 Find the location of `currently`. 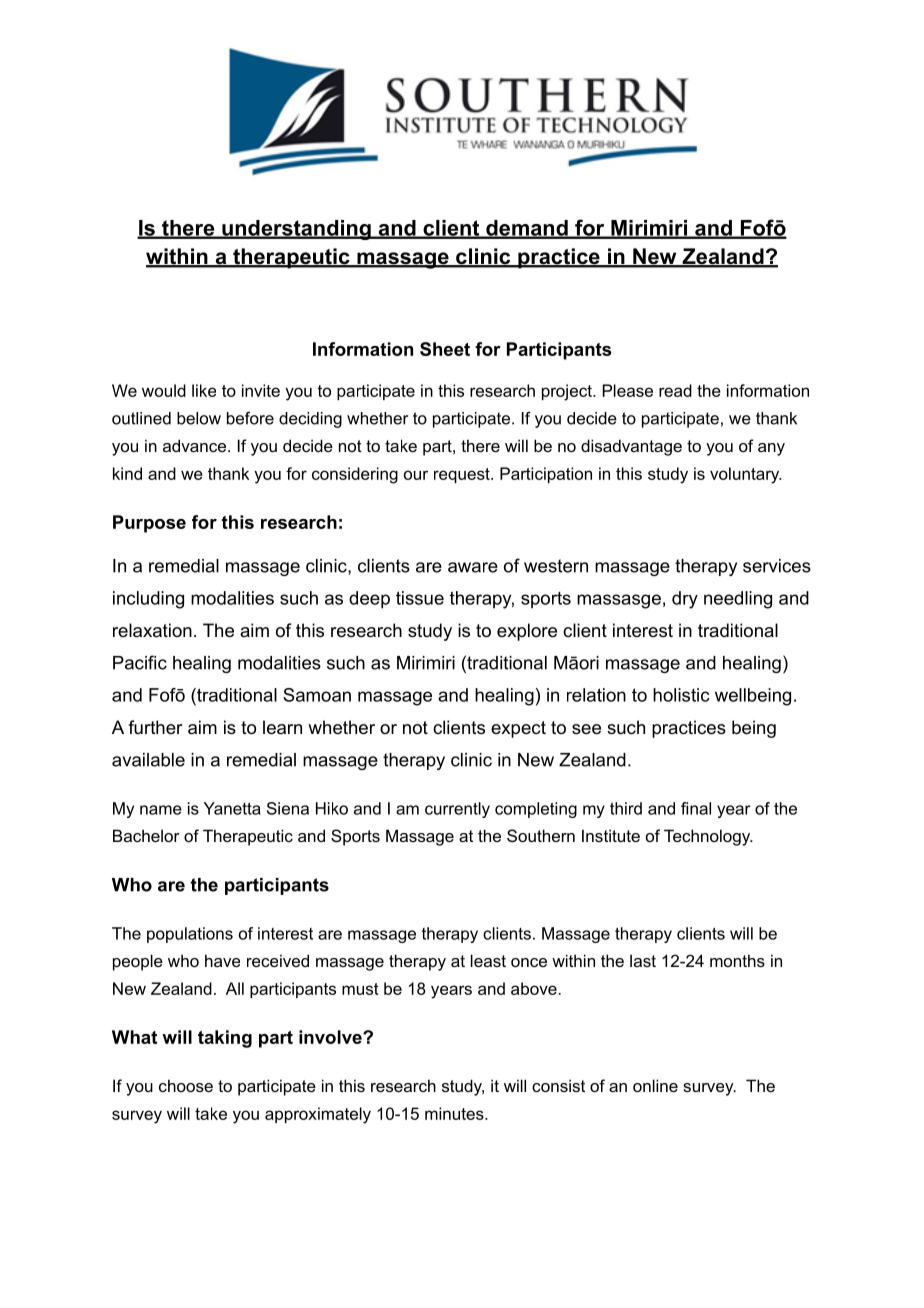

currently is located at coordinates (457, 810).
